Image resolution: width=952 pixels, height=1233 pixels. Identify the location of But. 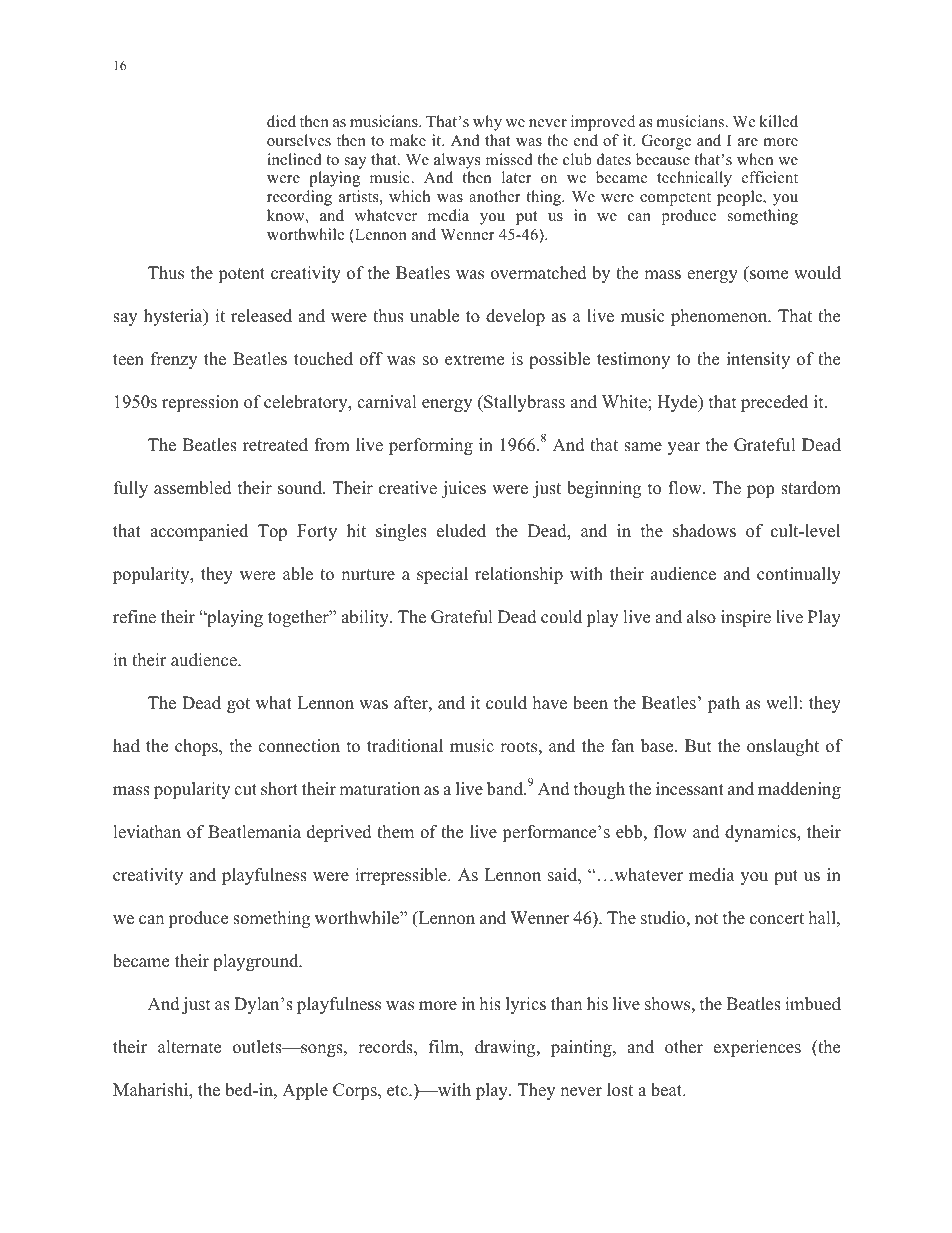
(698, 746).
